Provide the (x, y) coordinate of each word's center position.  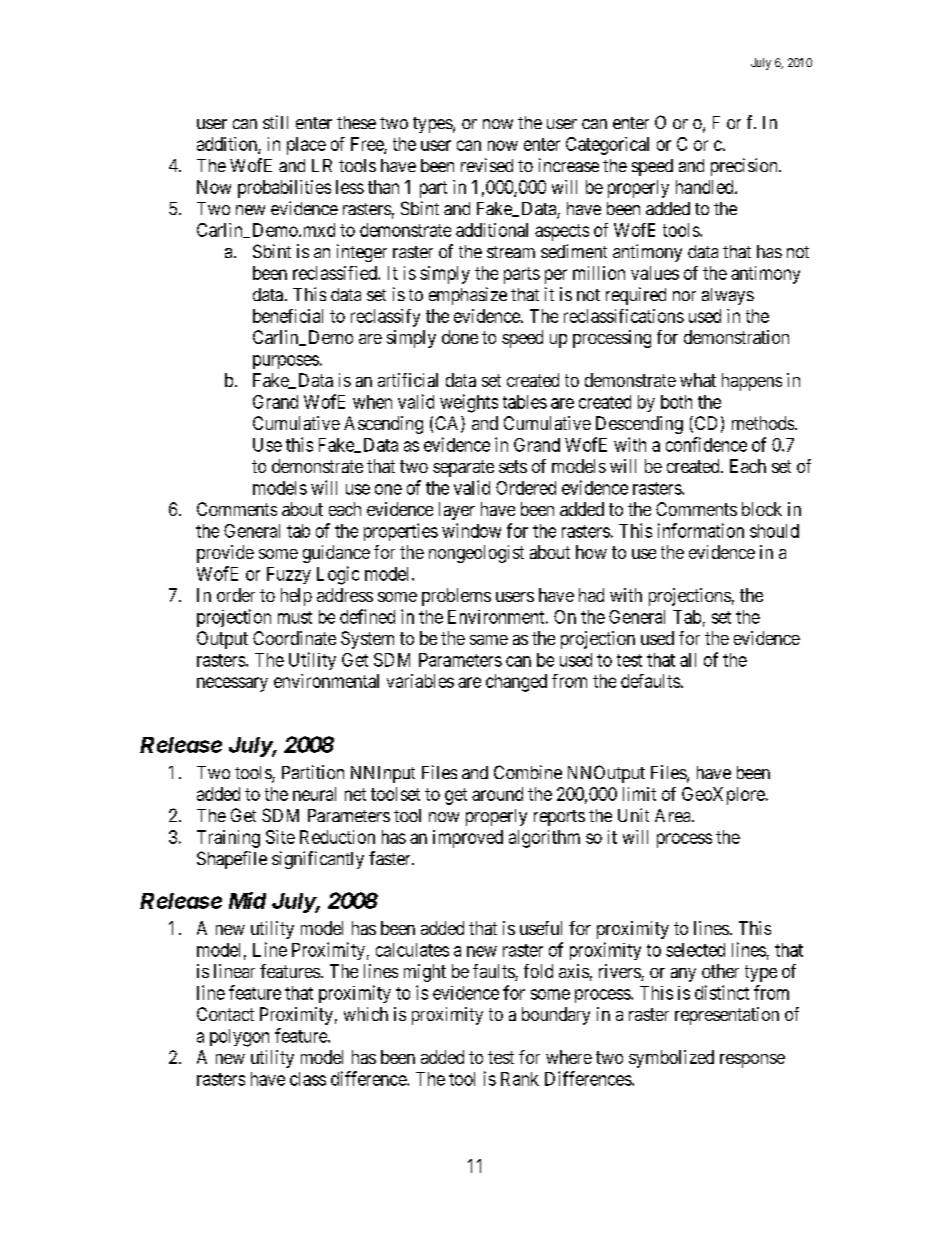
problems (456, 597)
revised (487, 165)
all (688, 660)
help (296, 597)
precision (745, 167)
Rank (520, 1079)
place (306, 146)
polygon (239, 1038)
